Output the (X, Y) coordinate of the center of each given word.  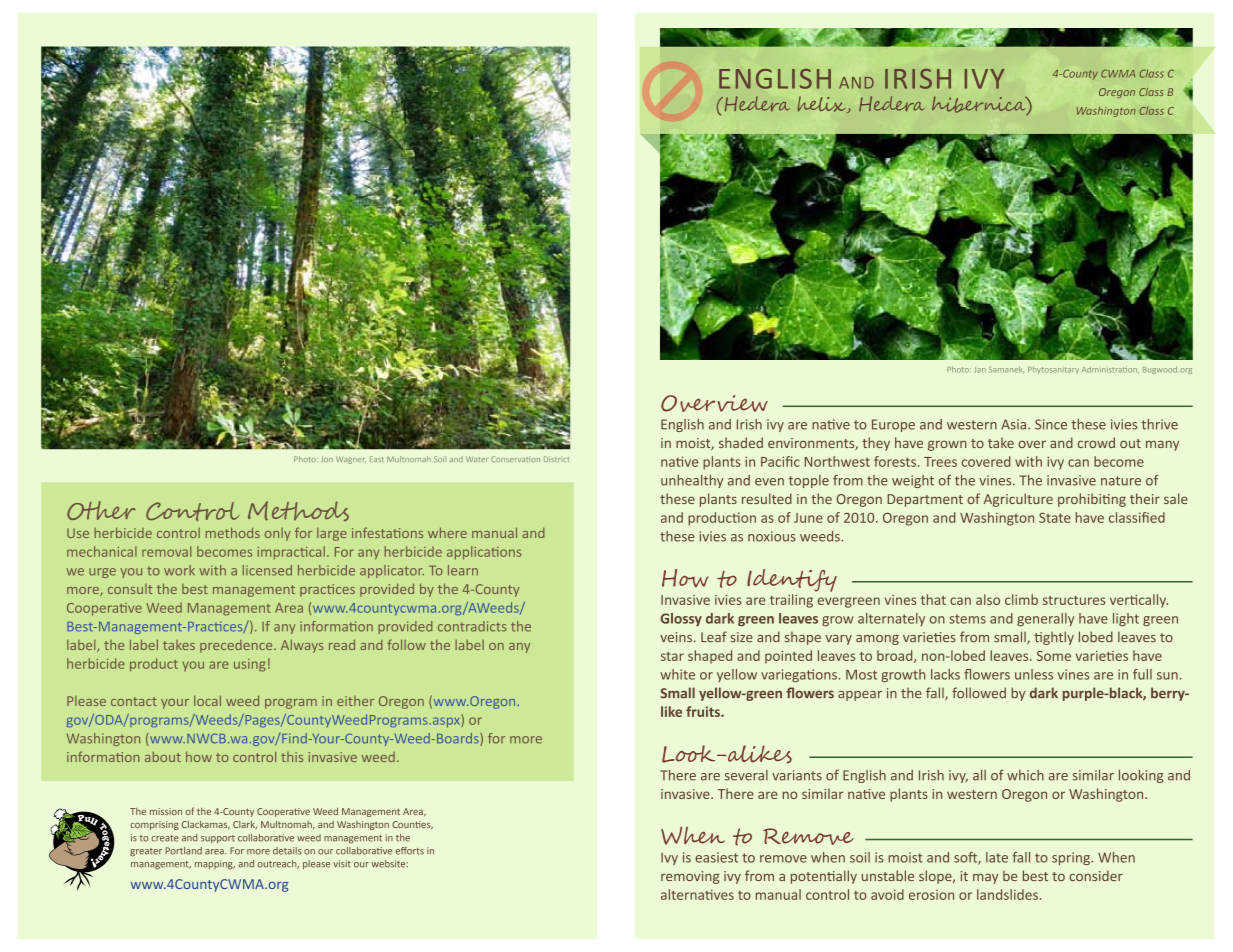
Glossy (681, 619)
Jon (327, 459)
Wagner (351, 460)
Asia (1015, 424)
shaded (741, 442)
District (556, 459)
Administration (1110, 369)
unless (1034, 674)
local (207, 700)
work (179, 570)
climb (1021, 599)
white (677, 674)
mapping (215, 864)
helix (823, 104)
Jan (980, 370)
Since (1051, 424)
